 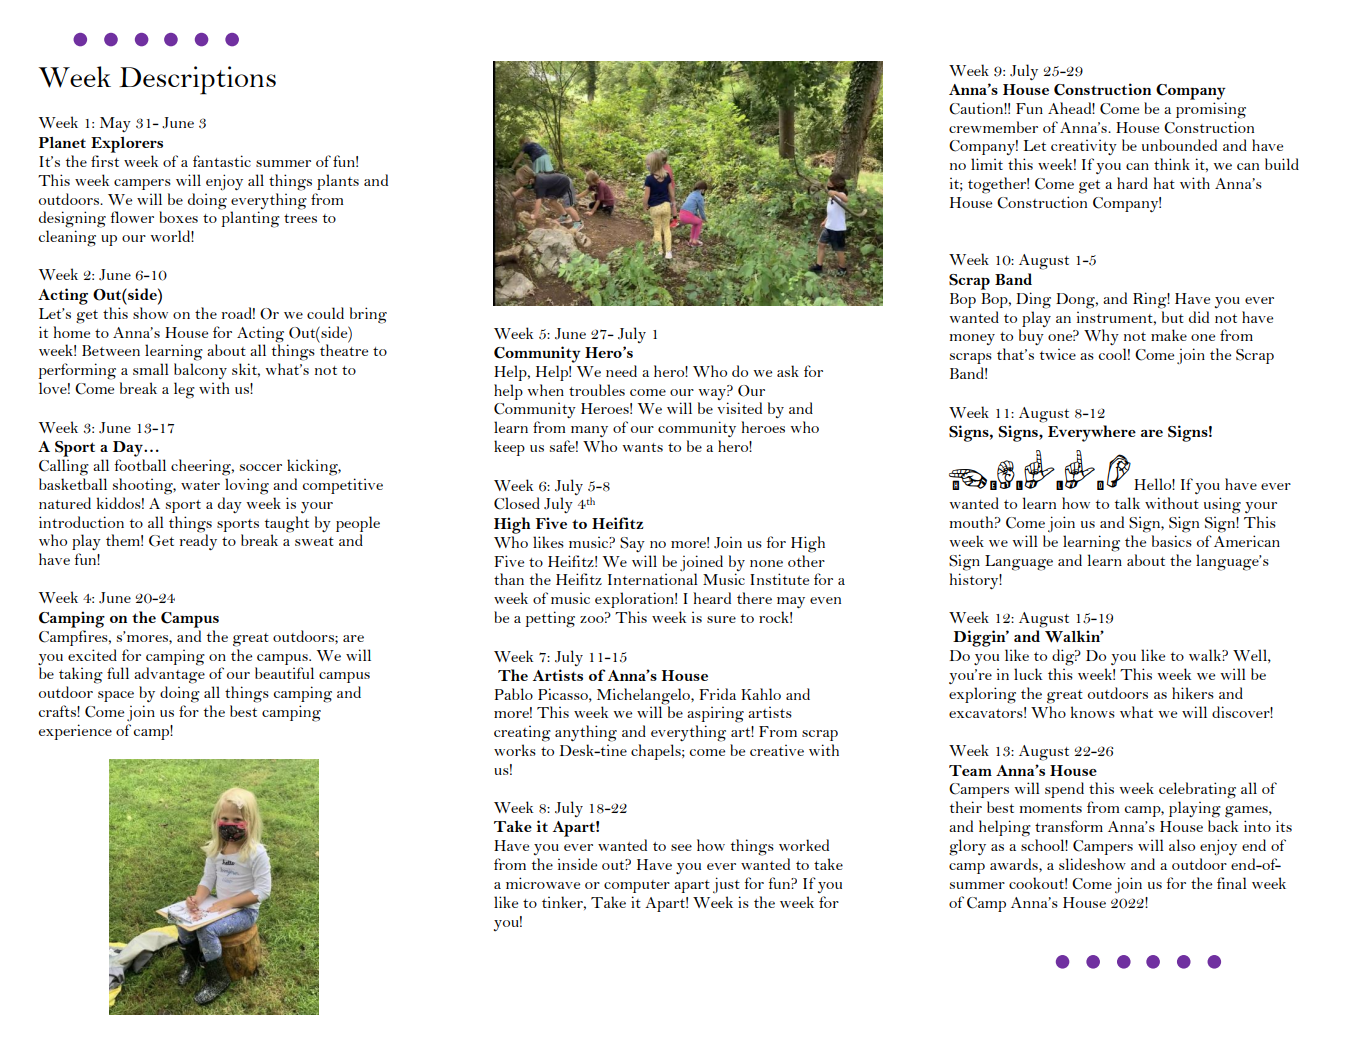 What do you see at coordinates (1182, 845) in the document?
I see `also` at bounding box center [1182, 845].
